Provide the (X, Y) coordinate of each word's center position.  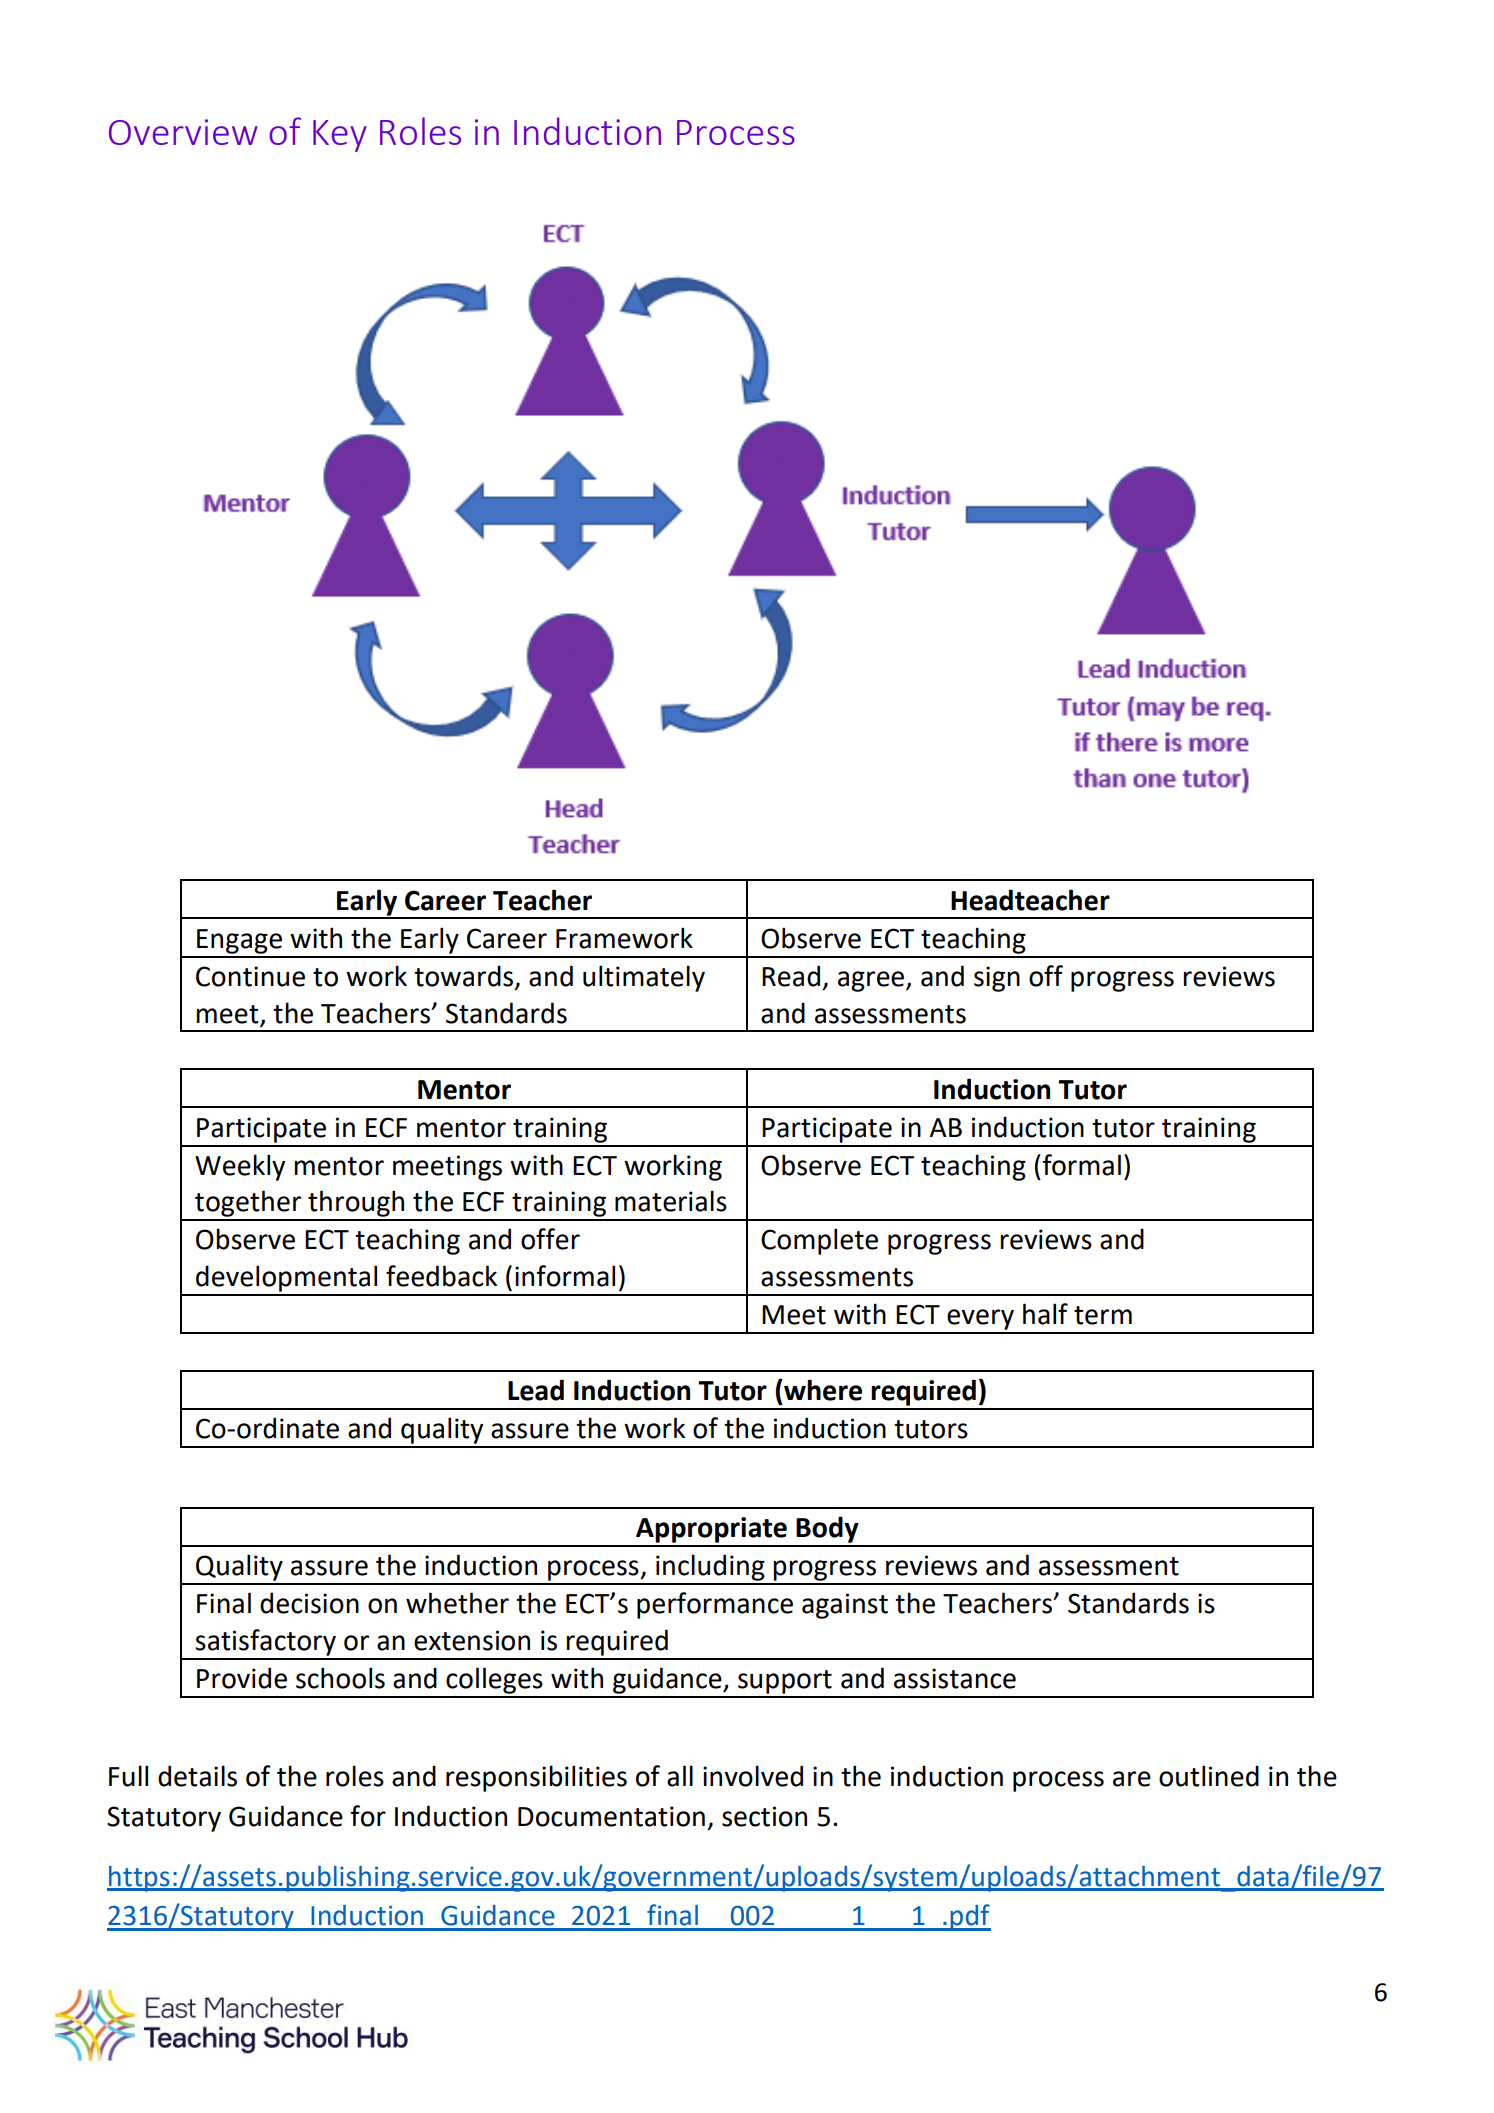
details (197, 1776)
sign (997, 979)
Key (340, 136)
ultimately (644, 978)
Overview (183, 132)
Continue (250, 976)
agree (872, 981)
